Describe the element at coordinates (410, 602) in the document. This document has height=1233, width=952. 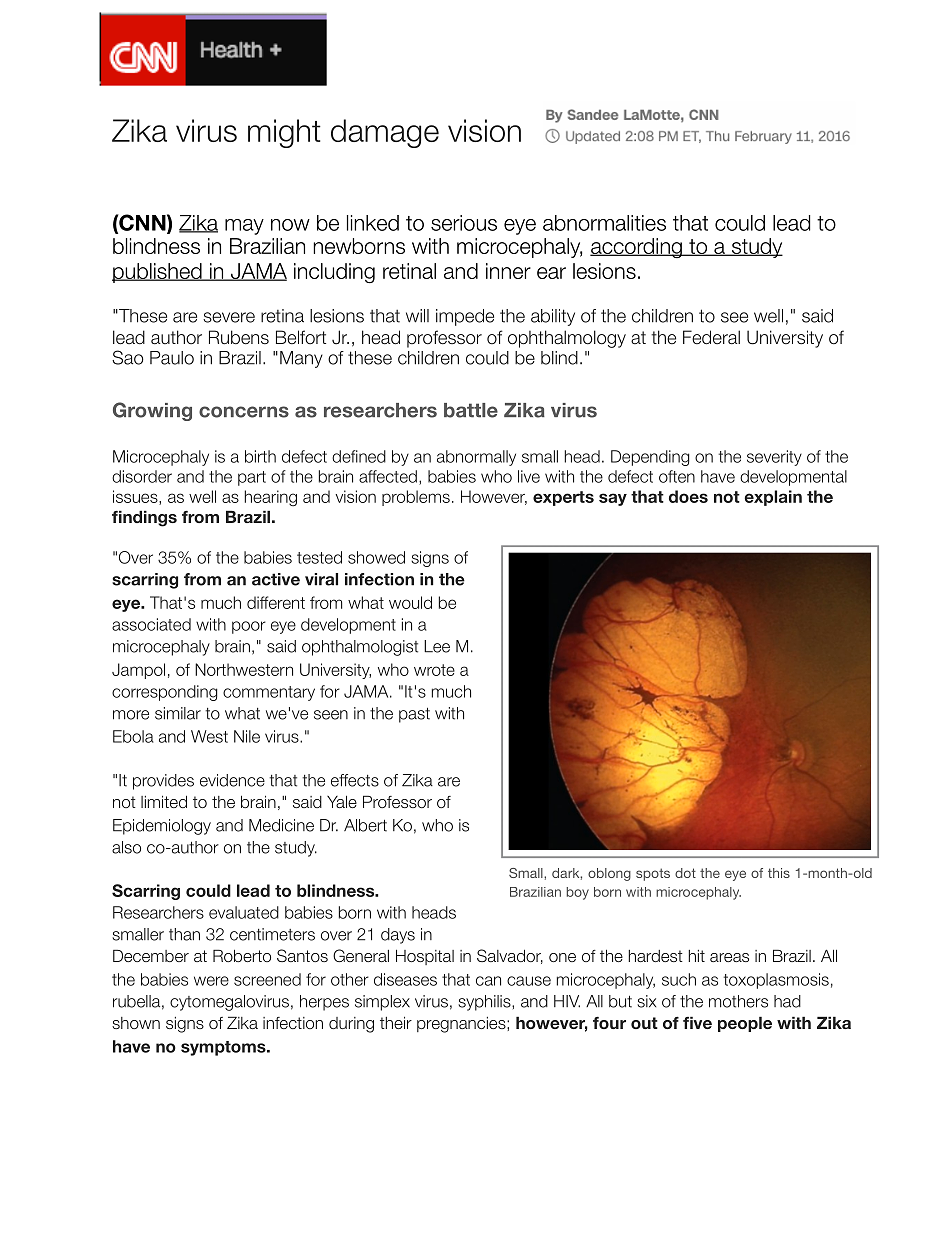
I see `would` at that location.
